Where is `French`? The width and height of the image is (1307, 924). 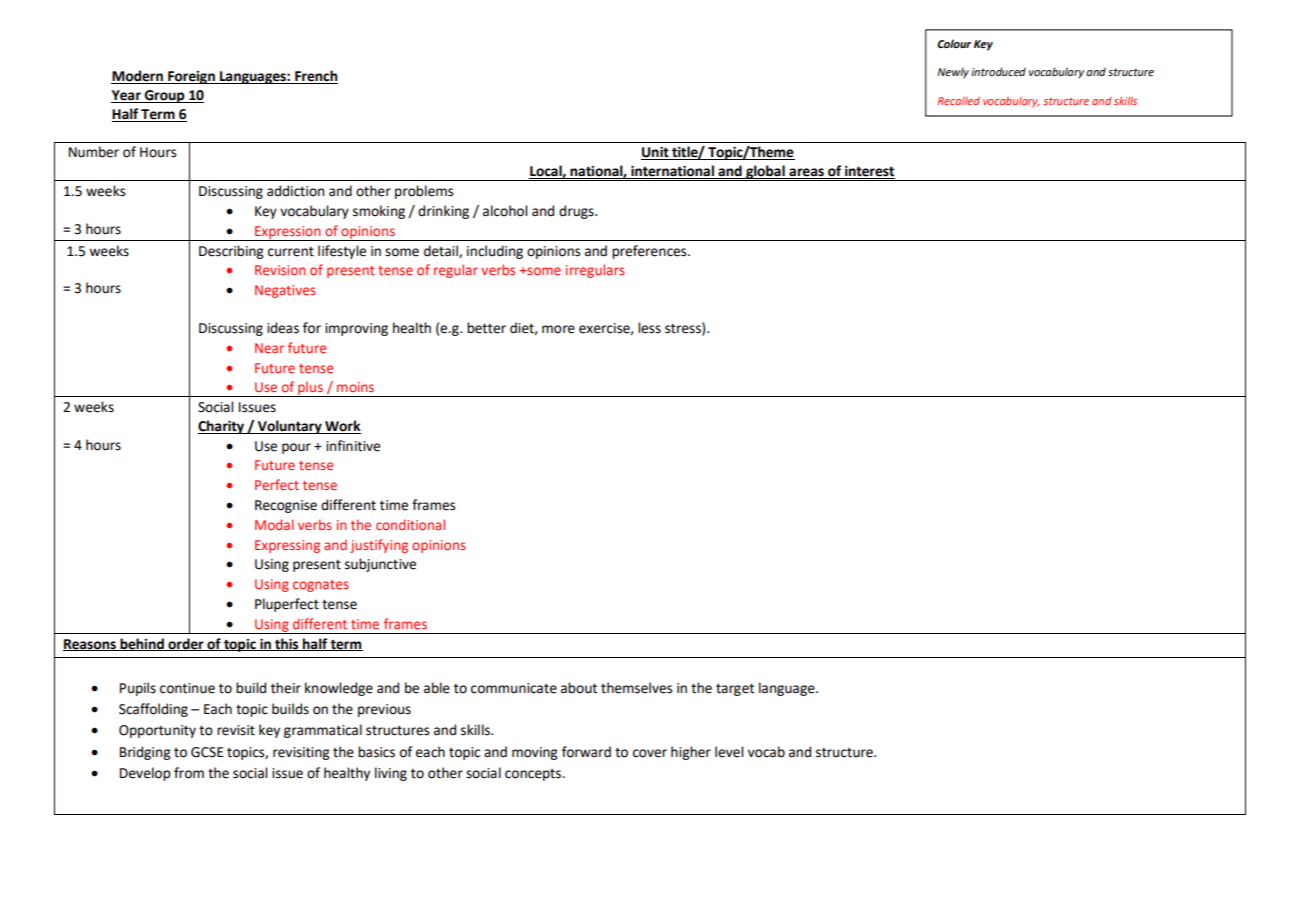
French is located at coordinates (315, 77).
